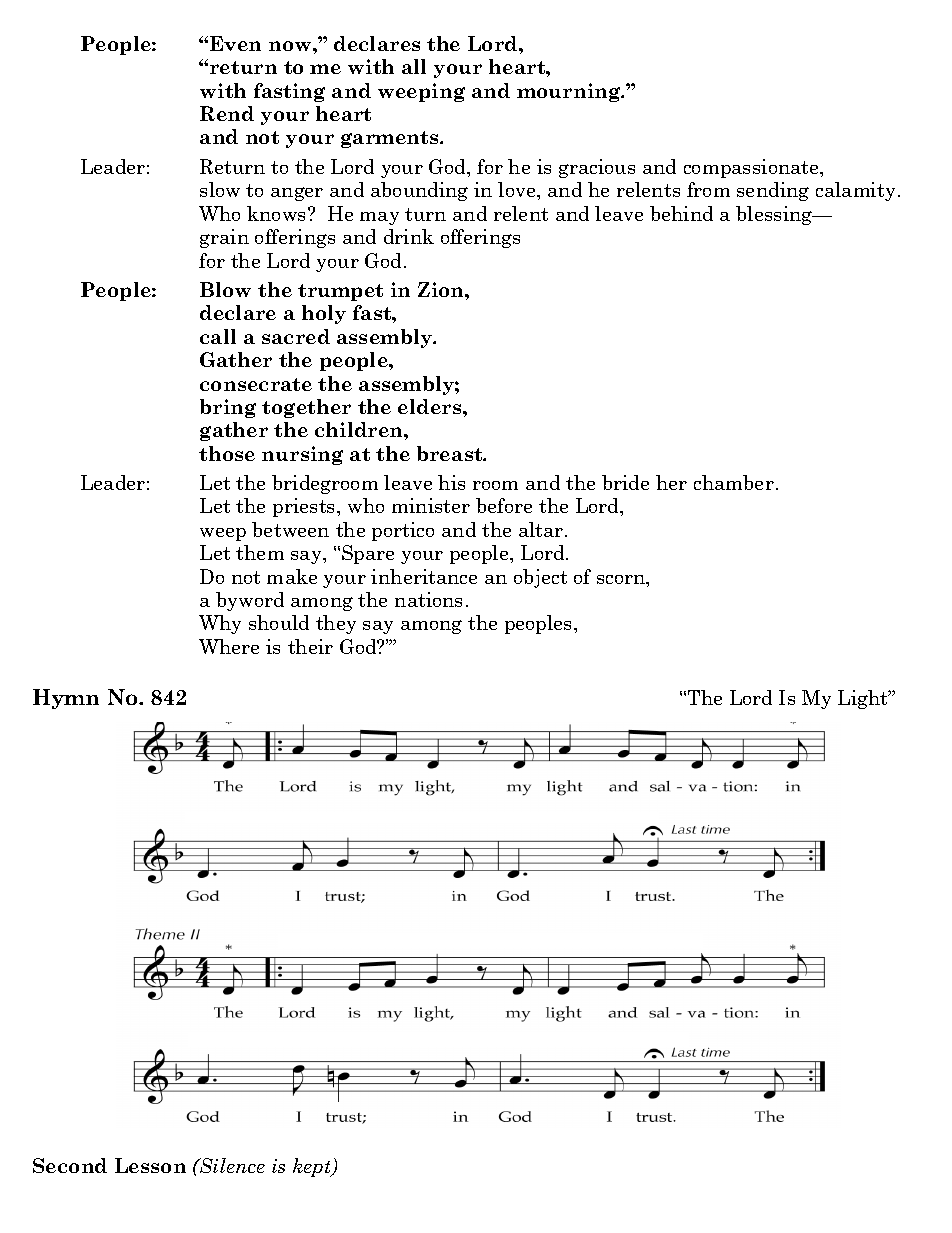 The width and height of the screenshot is (952, 1233). Describe the element at coordinates (570, 92) in the screenshot. I see `mourning` at that location.
